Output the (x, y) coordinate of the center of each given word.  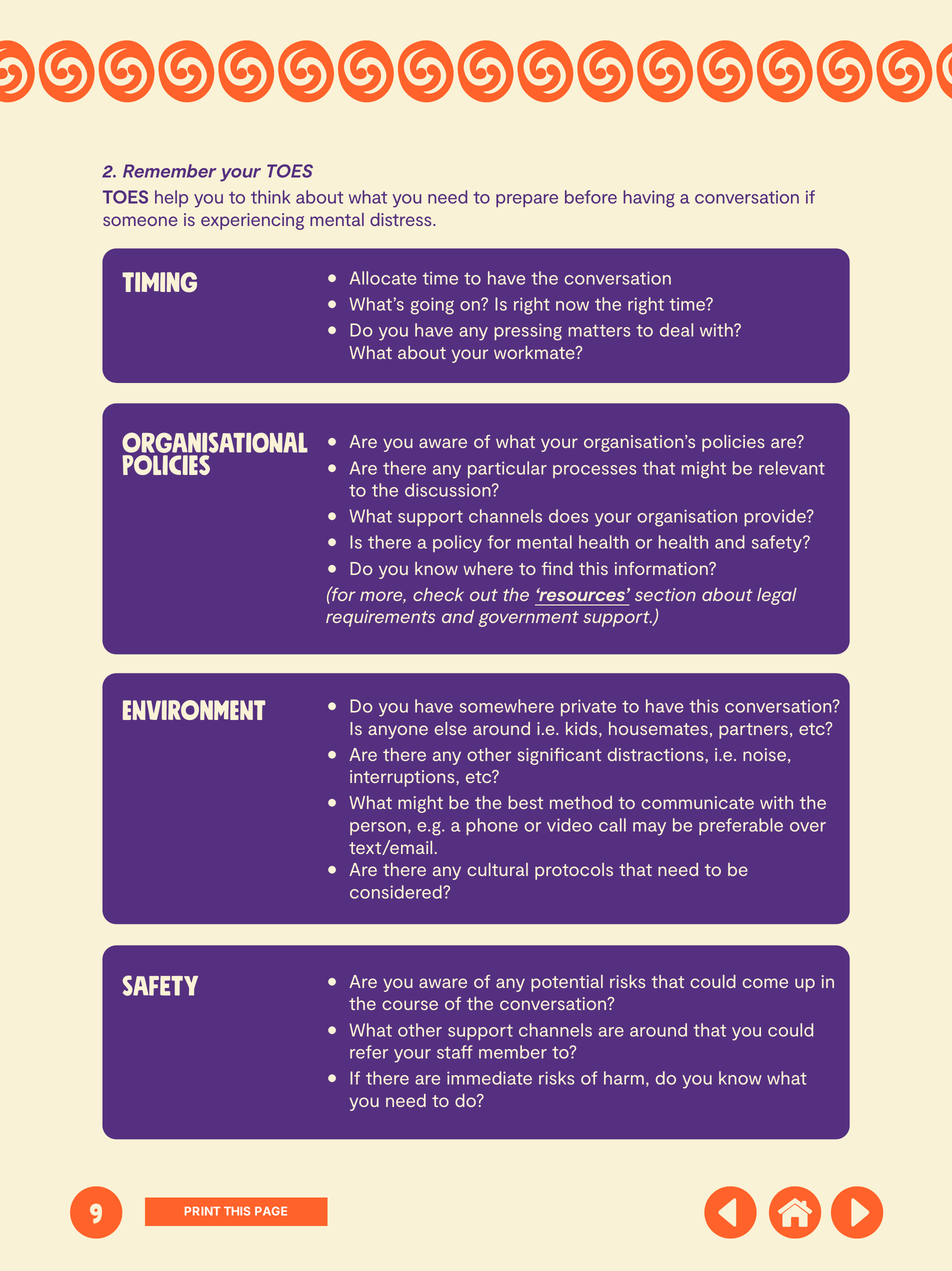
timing (159, 282)
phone (492, 826)
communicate (698, 802)
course (410, 1005)
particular (507, 469)
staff (454, 1052)
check (438, 594)
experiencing (252, 221)
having (649, 199)
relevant (792, 468)
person (378, 828)
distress (402, 219)
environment (194, 710)
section (665, 594)
